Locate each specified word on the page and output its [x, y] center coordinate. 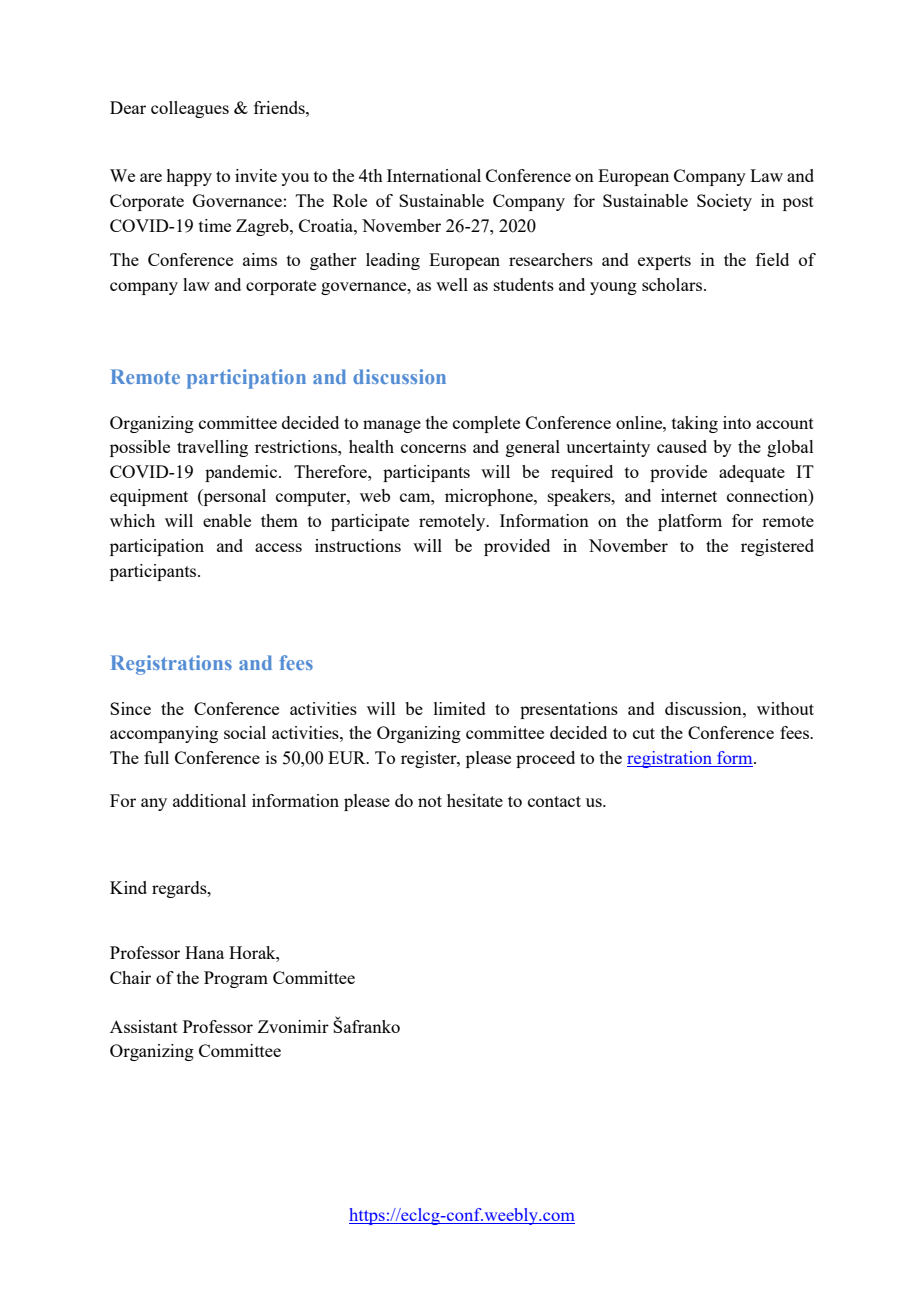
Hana [204, 952]
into [737, 422]
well [452, 284]
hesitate [475, 800]
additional [209, 800]
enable [227, 520]
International [434, 175]
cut [644, 733]
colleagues [190, 109]
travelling [212, 448]
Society [724, 202]
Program [236, 979]
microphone [490, 497]
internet [689, 495]
